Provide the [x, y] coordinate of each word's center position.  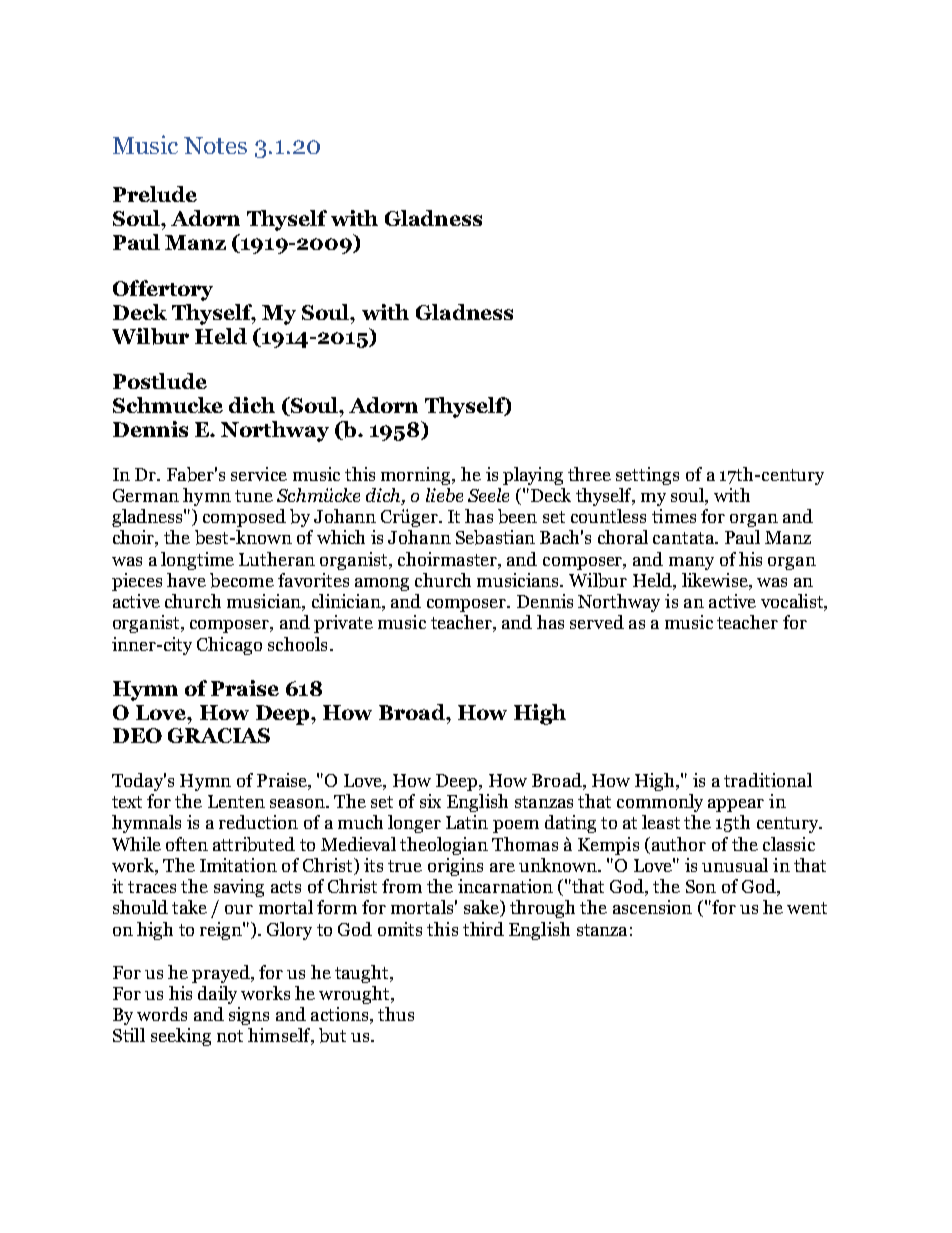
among [382, 584]
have [186, 580]
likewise [716, 580]
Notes [215, 145]
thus [396, 1014]
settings [647, 476]
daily [217, 995]
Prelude [155, 194]
